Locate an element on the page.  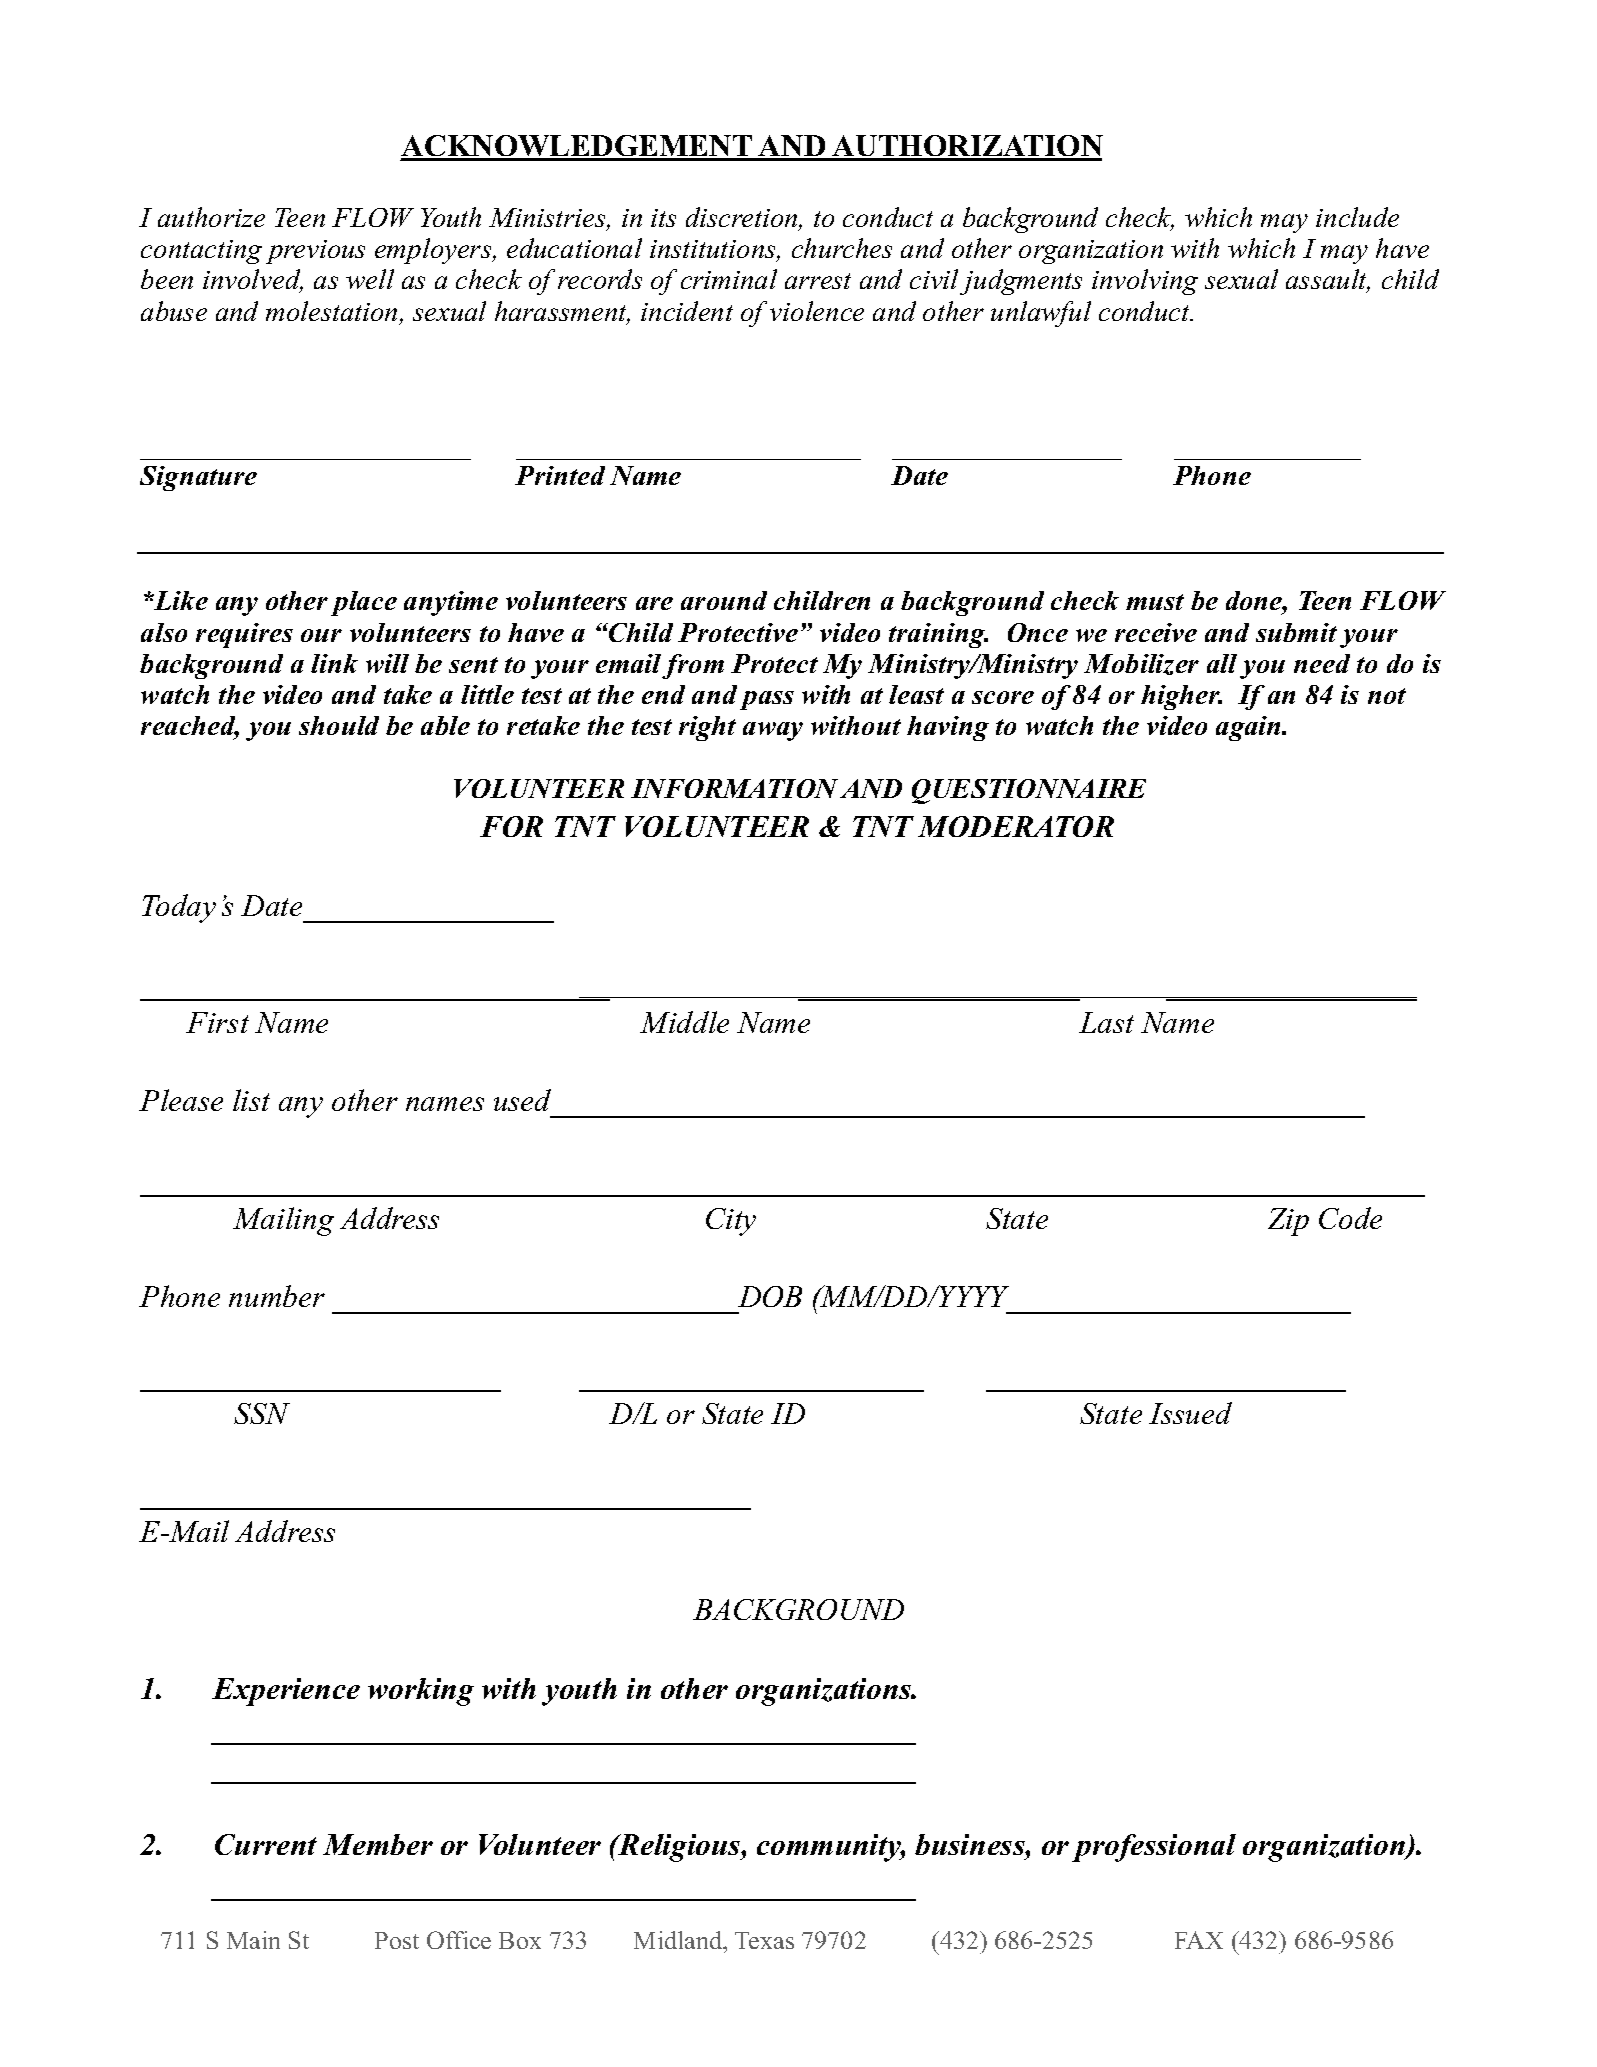
discretion is located at coordinates (743, 218).
